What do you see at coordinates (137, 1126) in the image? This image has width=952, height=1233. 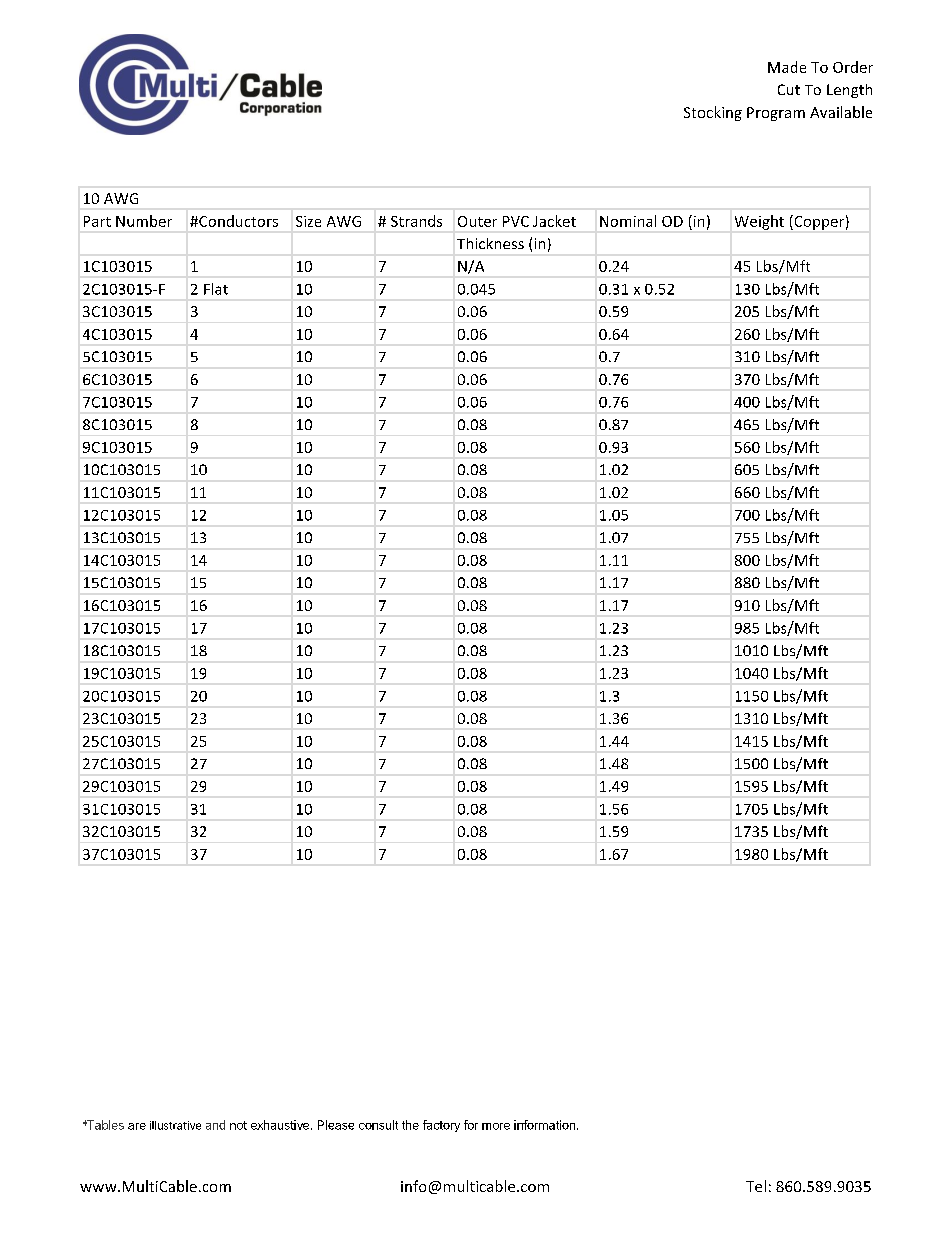 I see `are` at bounding box center [137, 1126].
